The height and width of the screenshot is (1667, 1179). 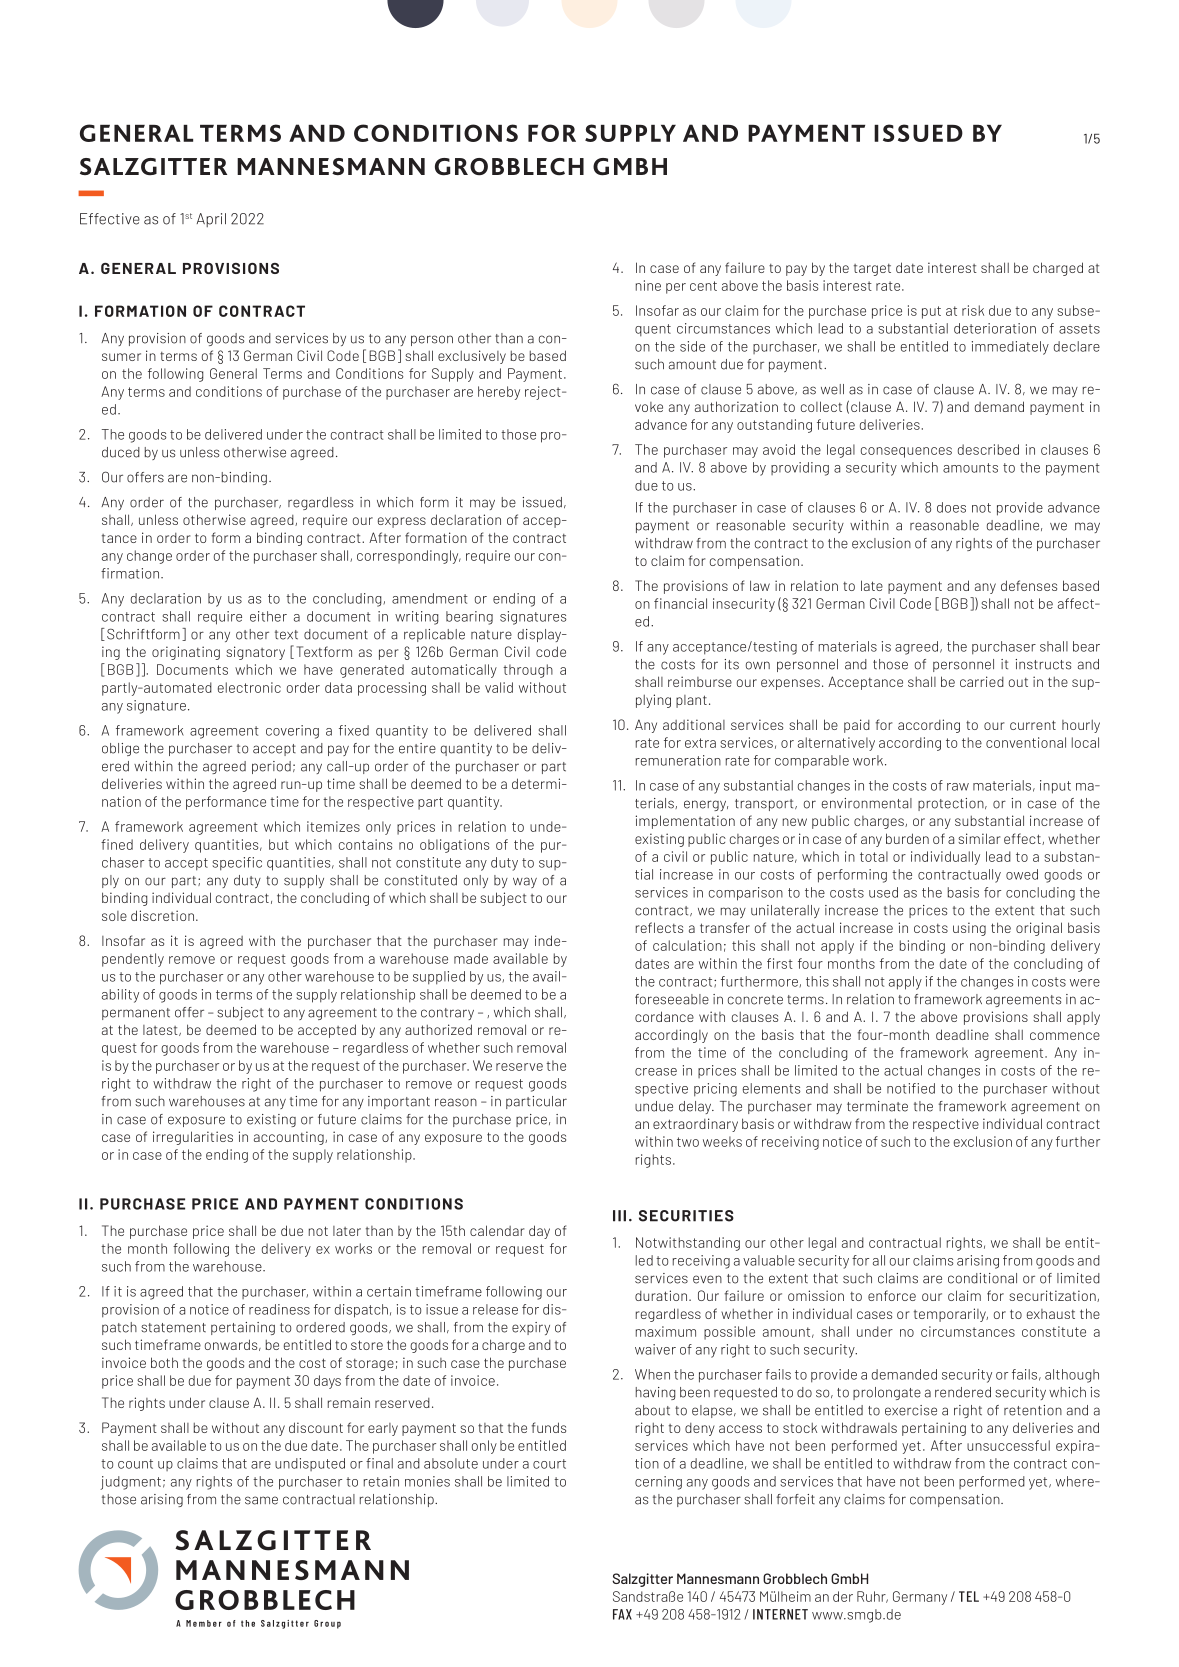 What do you see at coordinates (237, 864) in the screenshot?
I see `specific` at bounding box center [237, 864].
